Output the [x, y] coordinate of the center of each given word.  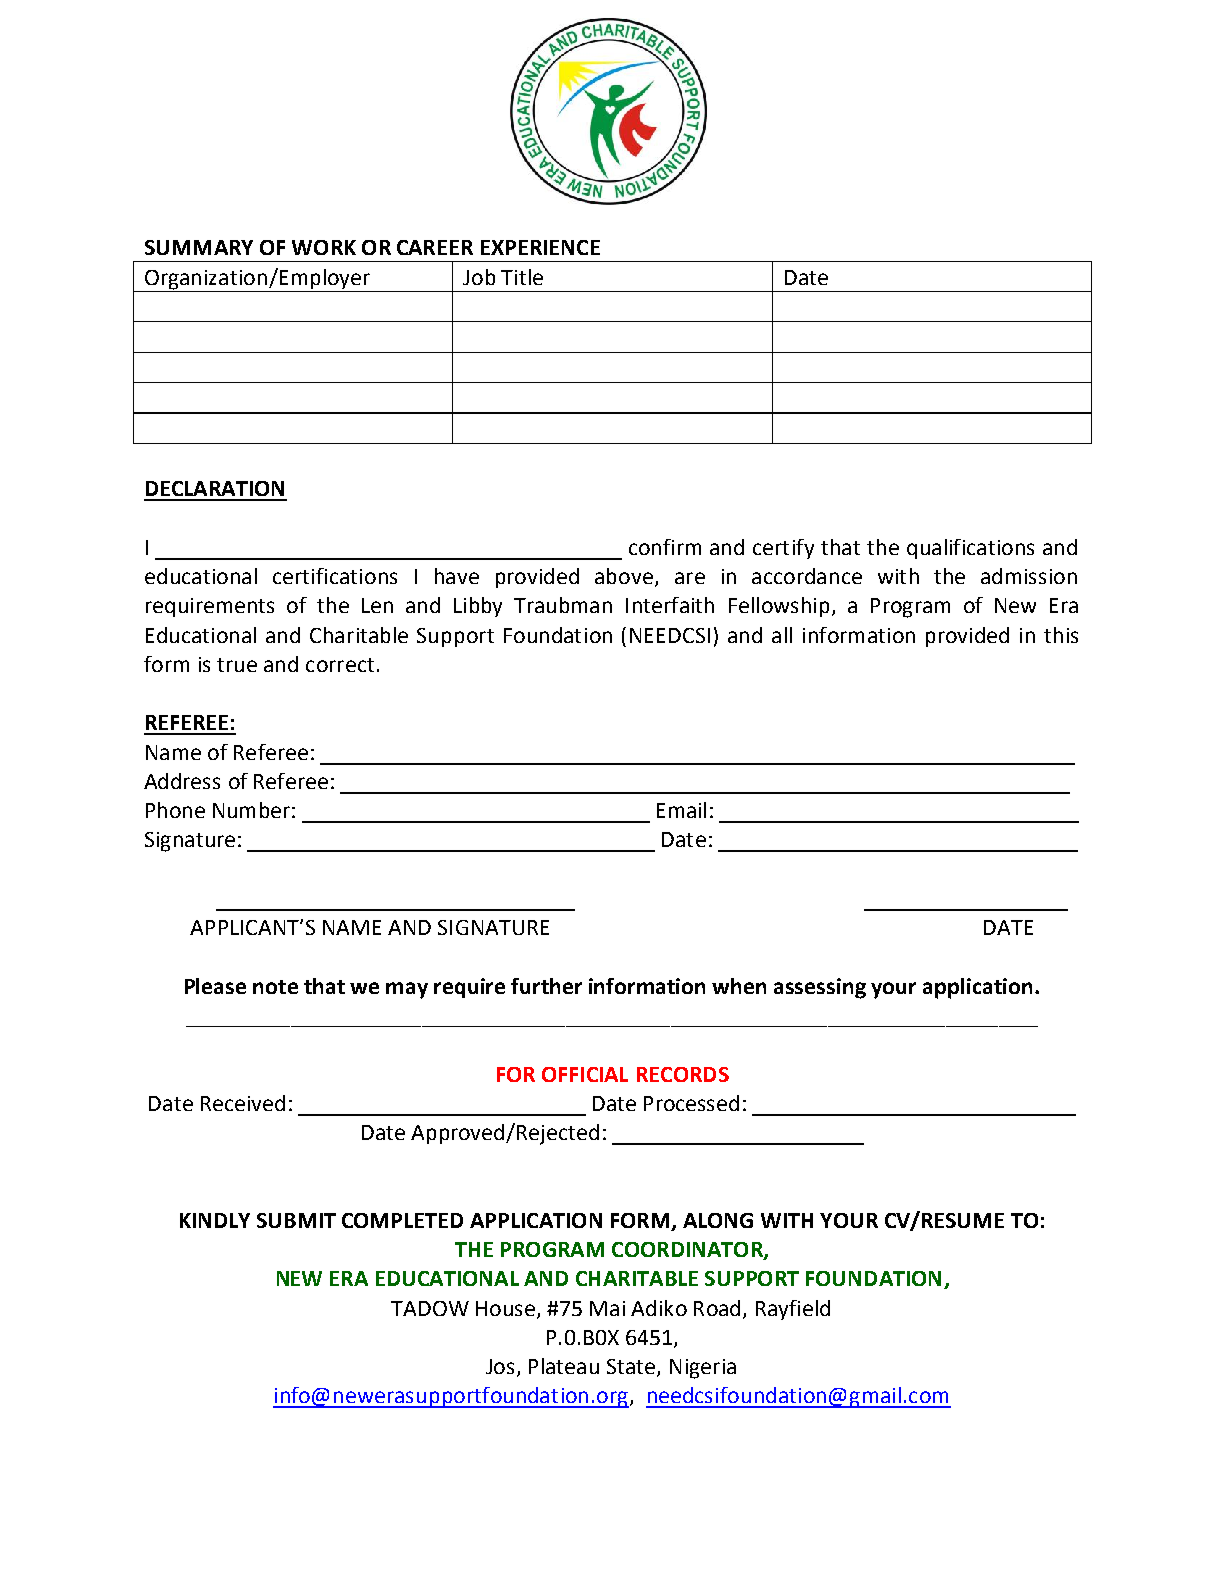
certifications [335, 576]
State [632, 1368]
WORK [324, 247]
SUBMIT [296, 1220]
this [1061, 635]
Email [681, 810]
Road [717, 1308]
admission [1029, 576]
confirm [665, 547]
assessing [820, 988]
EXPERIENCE [540, 247]
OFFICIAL [585, 1074]
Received [243, 1103]
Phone [175, 810]
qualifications [970, 549]
